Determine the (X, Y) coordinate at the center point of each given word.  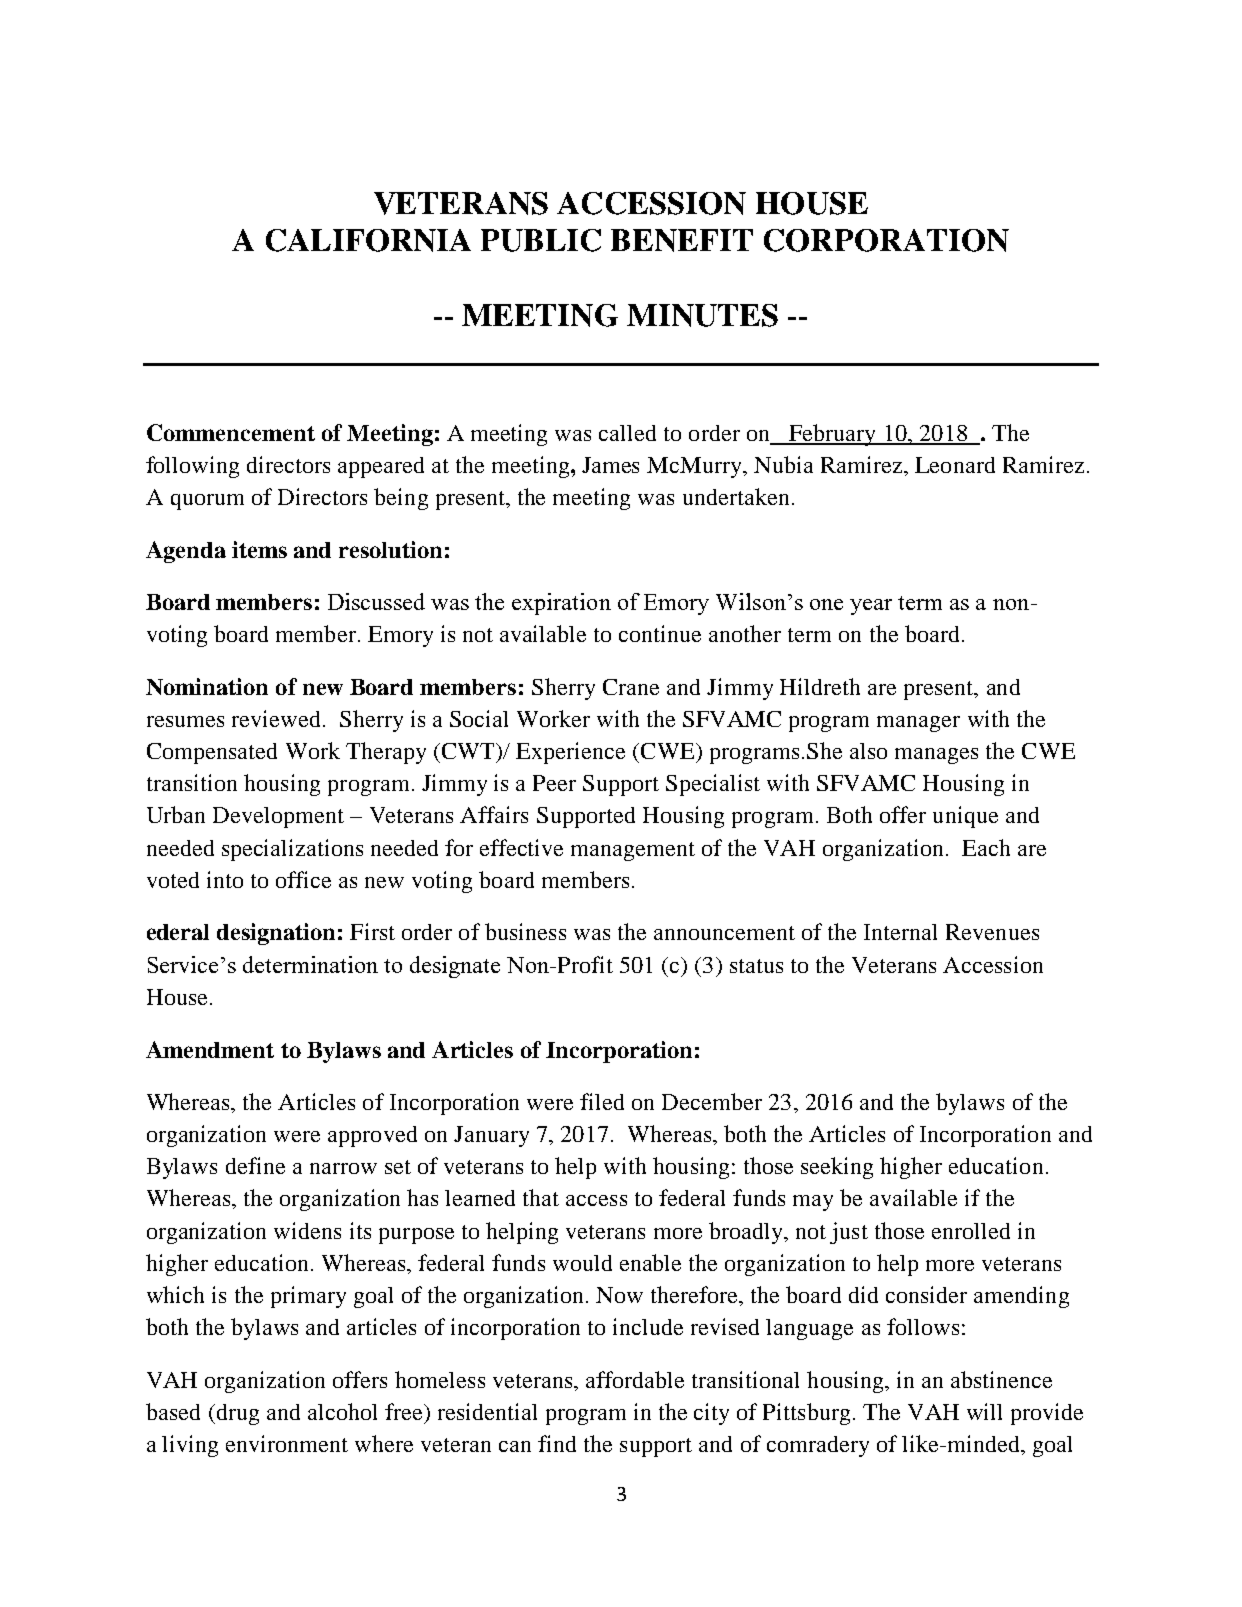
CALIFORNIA (368, 240)
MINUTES (702, 315)
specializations (292, 850)
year (871, 607)
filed (602, 1101)
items (259, 549)
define (255, 1165)
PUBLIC (541, 240)
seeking (837, 1168)
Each (986, 847)
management (633, 851)
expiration (561, 604)
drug (236, 1414)
